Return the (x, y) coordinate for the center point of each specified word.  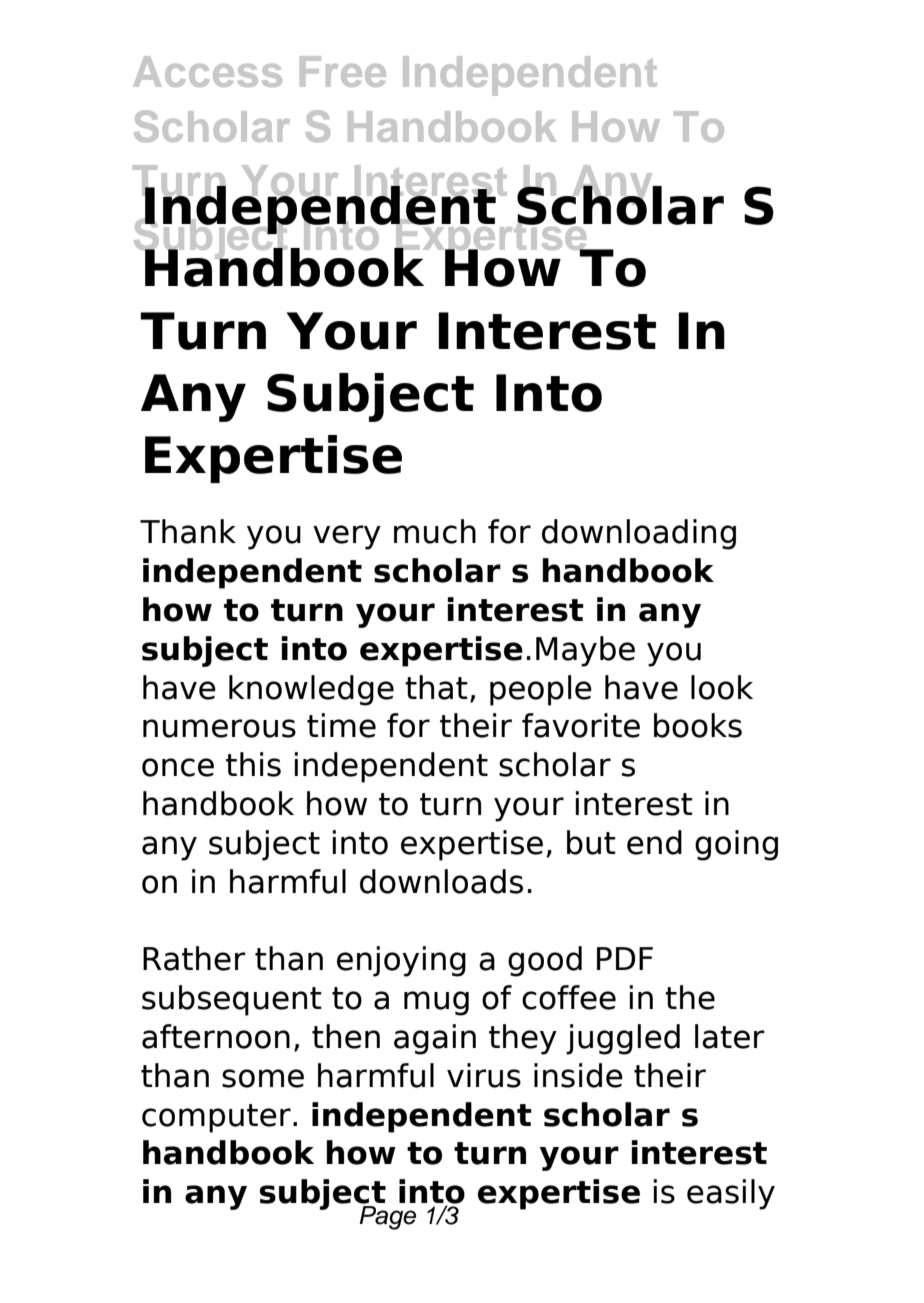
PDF (625, 958)
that (436, 687)
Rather (194, 958)
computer (216, 1118)
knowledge (311, 690)
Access (207, 71)
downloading (639, 534)
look (722, 687)
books (698, 725)
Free (343, 71)
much (435, 531)
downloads (441, 881)
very (347, 537)
